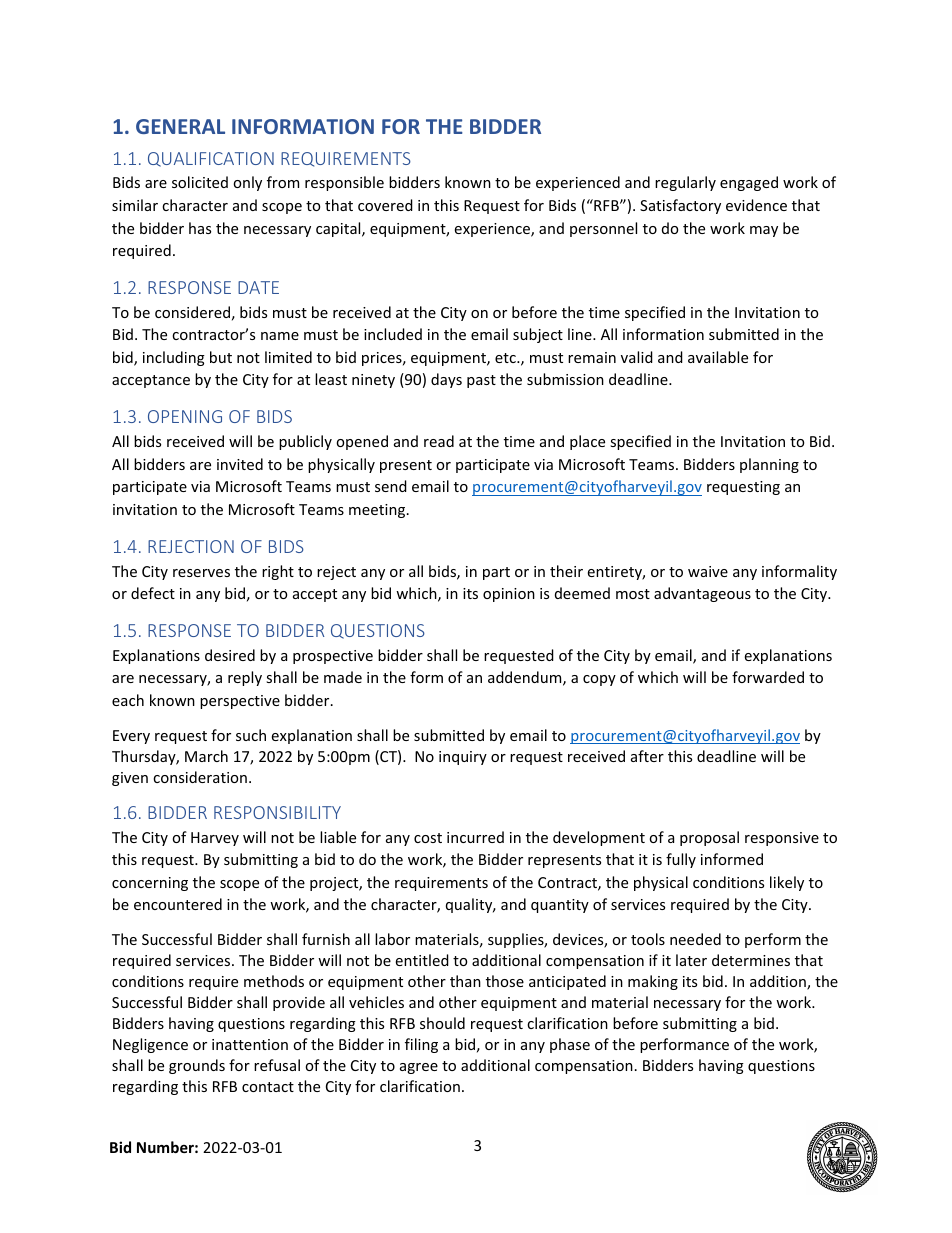 This screenshot has width=952, height=1233. I want to click on grounds, so click(197, 1066).
